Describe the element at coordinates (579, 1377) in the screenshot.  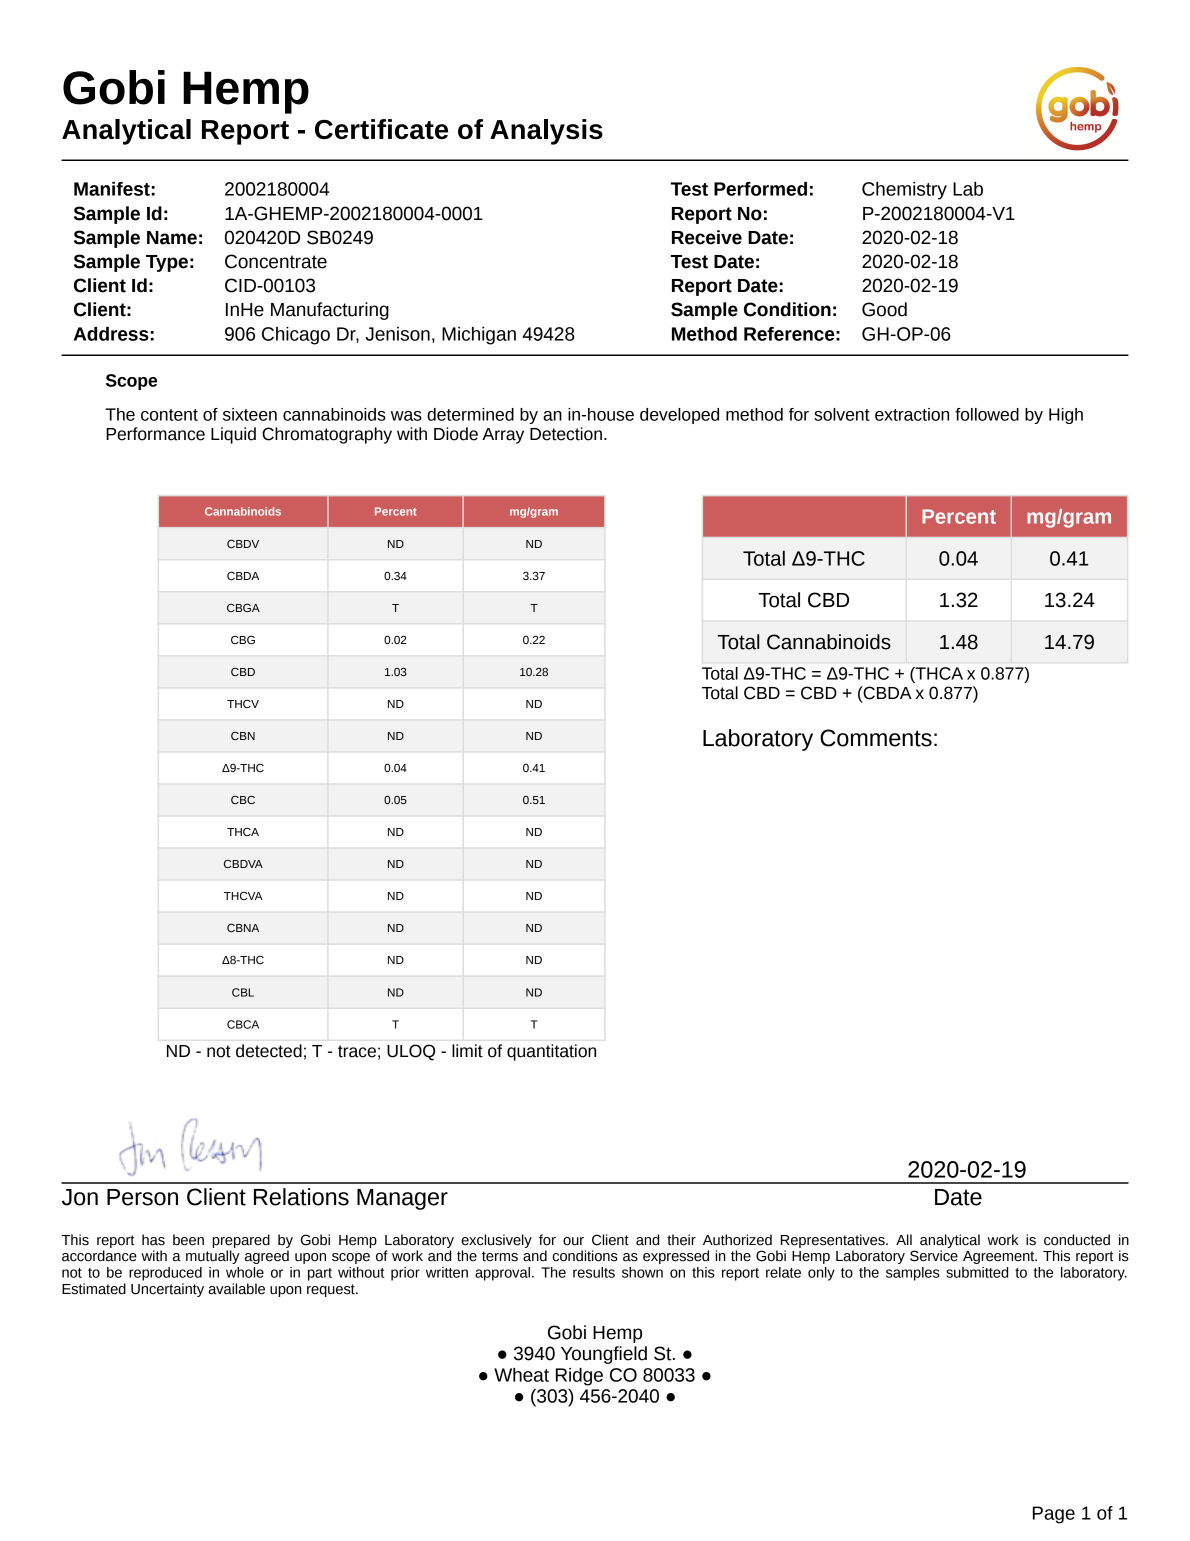
I see `Ridge` at that location.
